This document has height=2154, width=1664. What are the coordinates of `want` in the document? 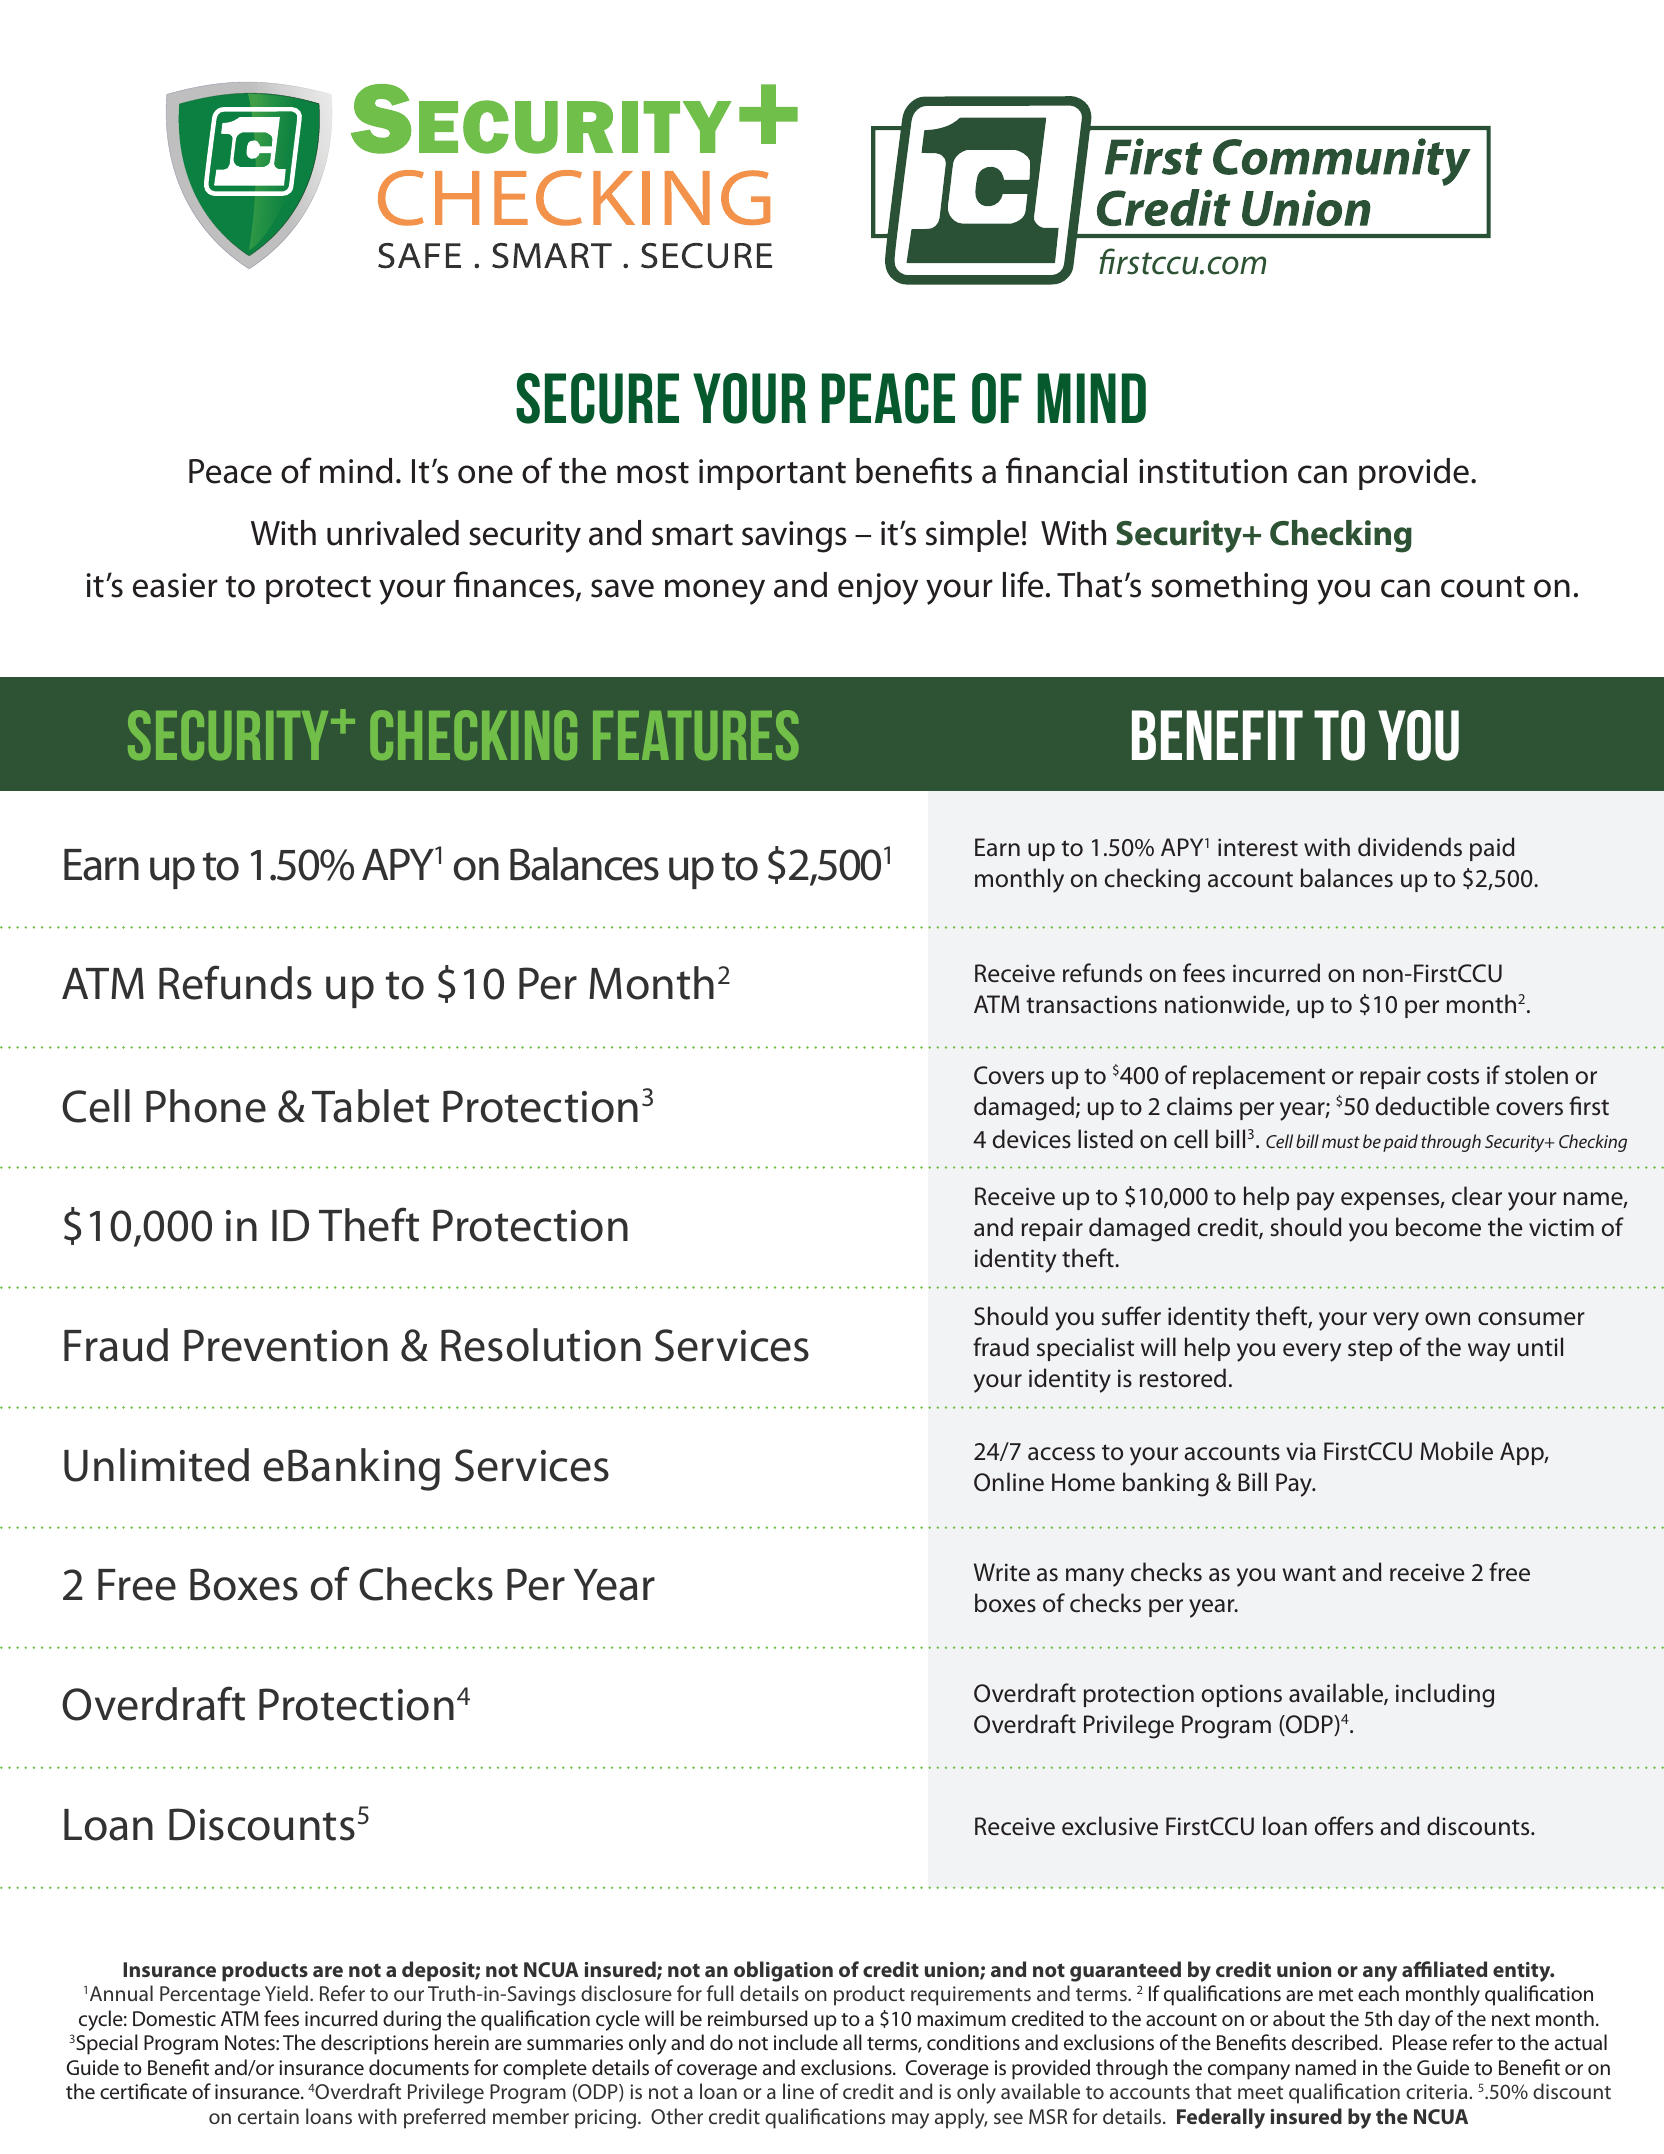 It's located at (1309, 1573).
